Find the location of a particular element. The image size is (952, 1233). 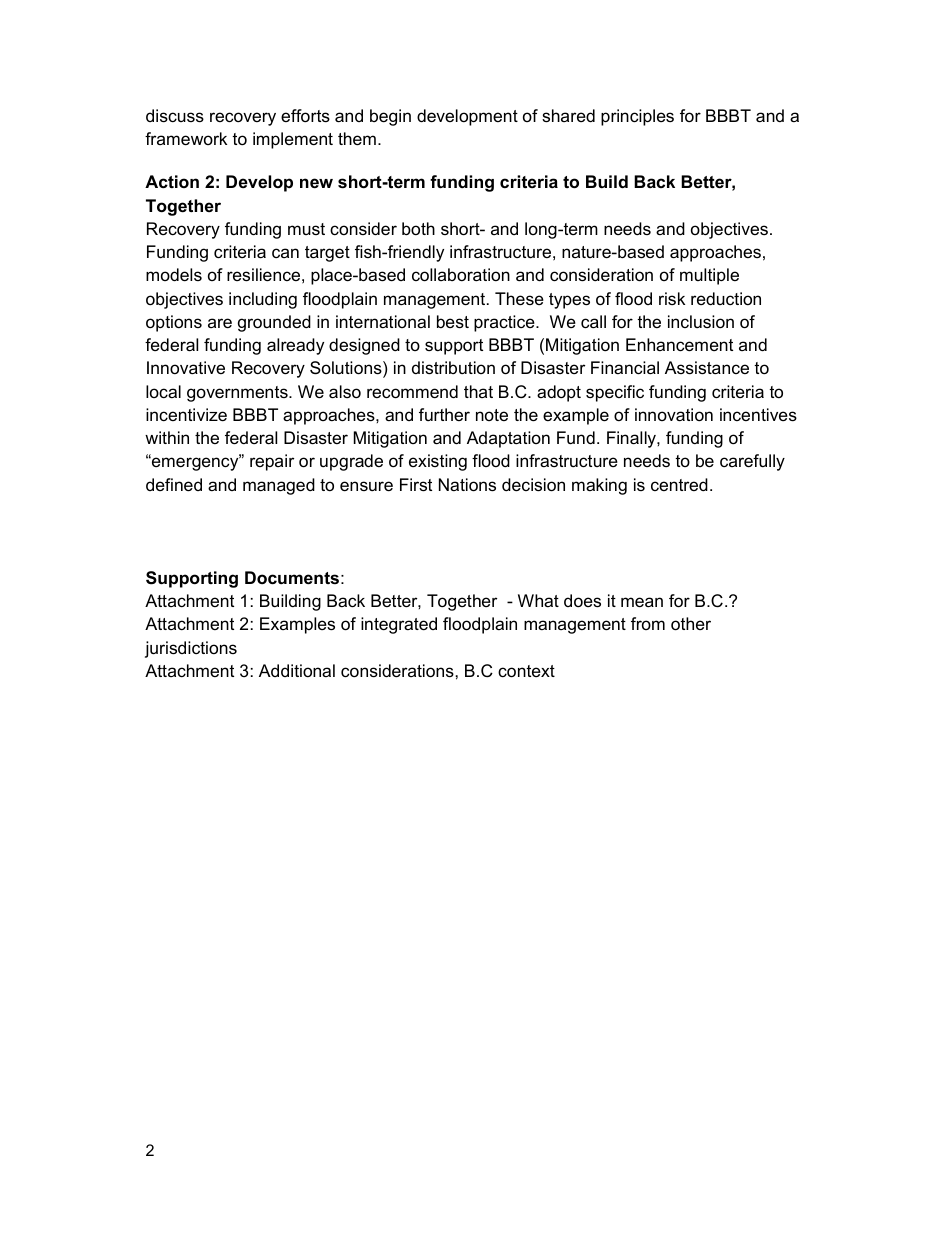

Nations is located at coordinates (467, 485).
